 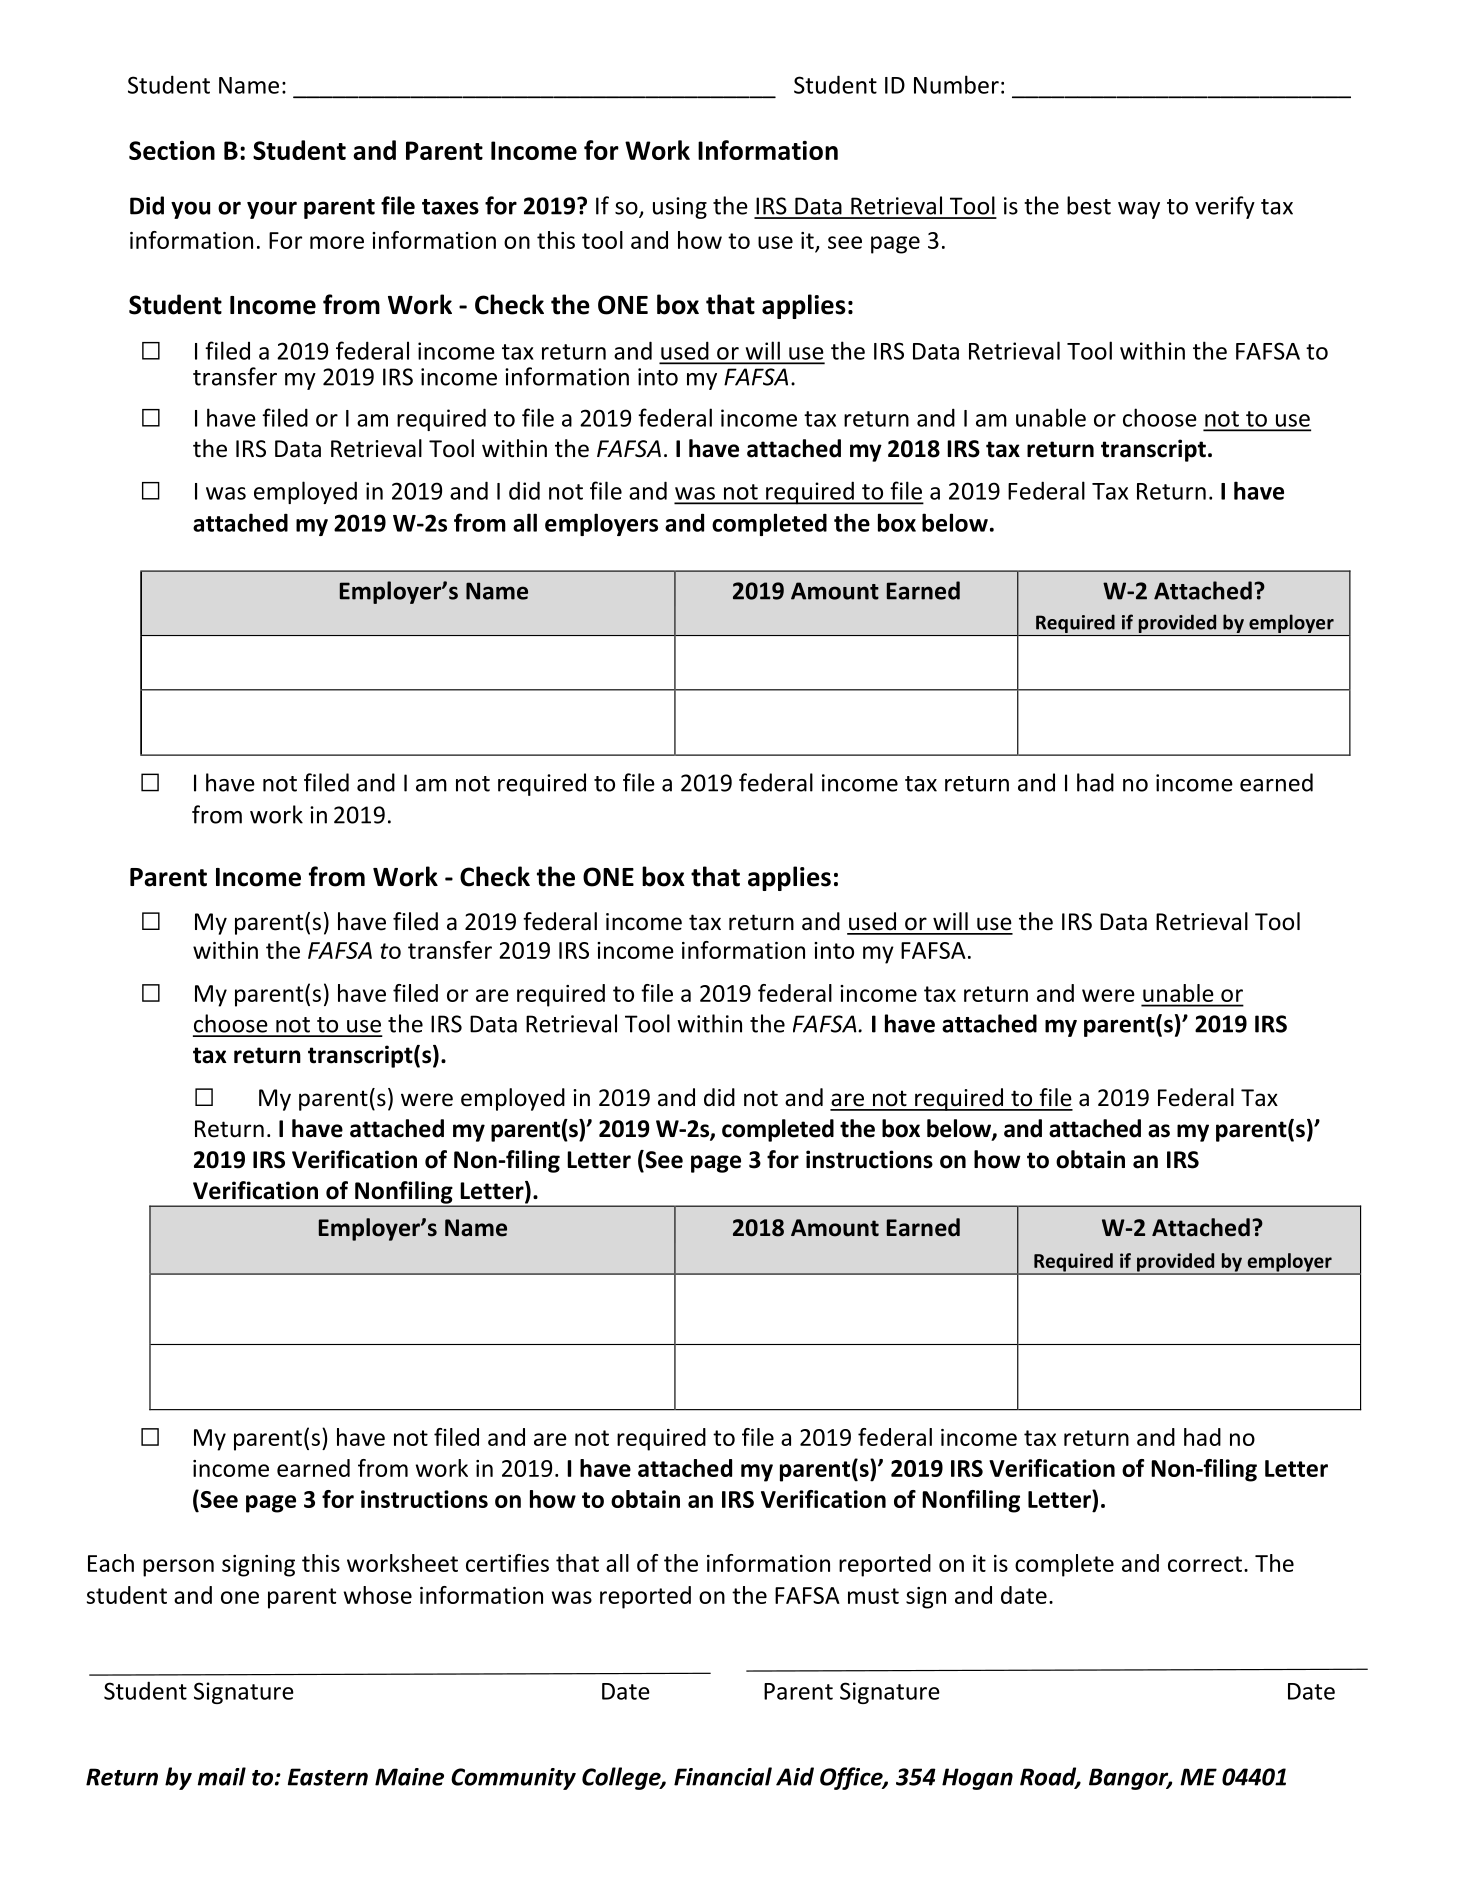 I want to click on taxes, so click(x=450, y=207).
